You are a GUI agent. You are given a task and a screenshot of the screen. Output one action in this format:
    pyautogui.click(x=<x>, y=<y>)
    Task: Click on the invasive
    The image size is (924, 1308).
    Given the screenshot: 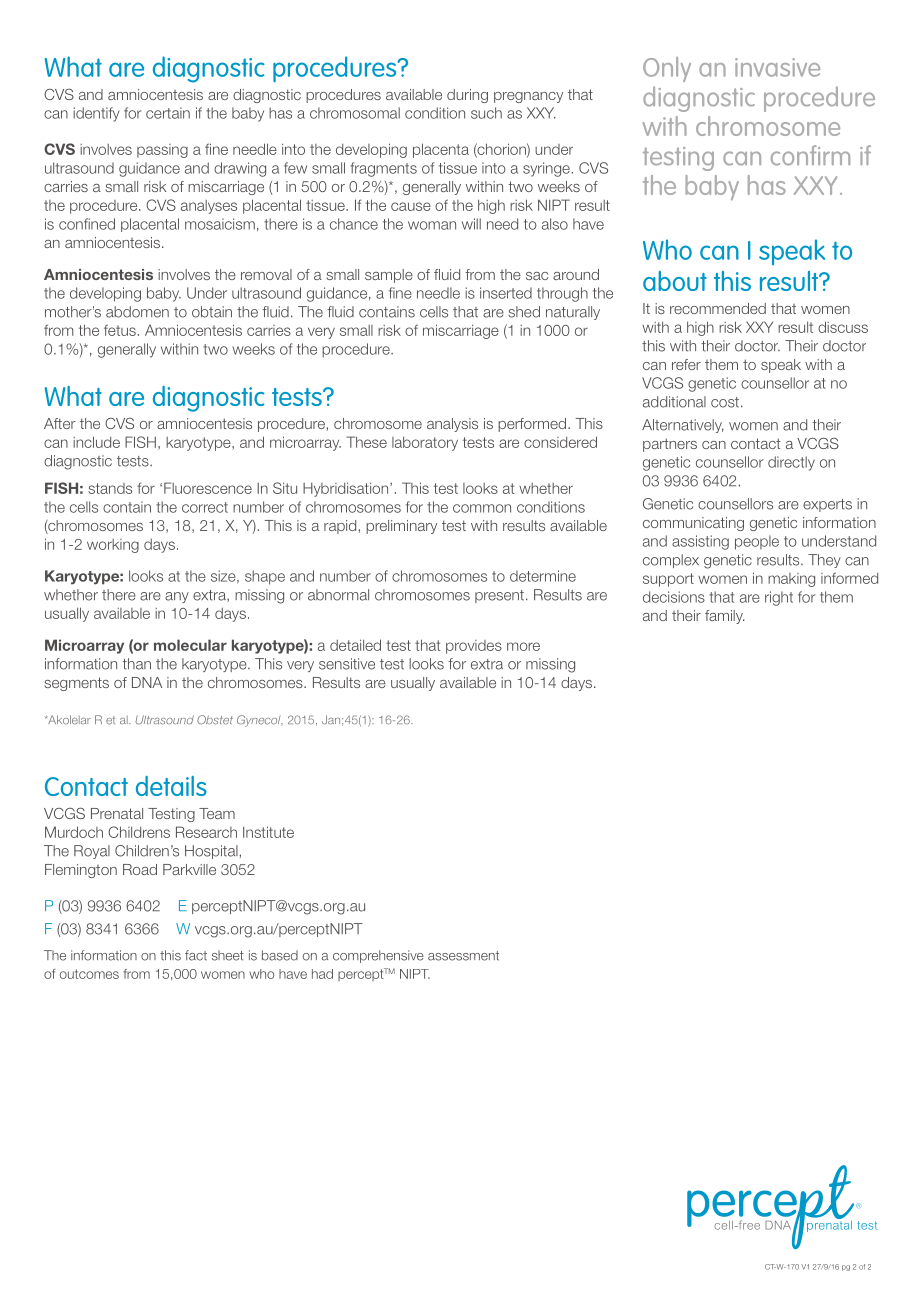 What is the action you would take?
    pyautogui.click(x=777, y=67)
